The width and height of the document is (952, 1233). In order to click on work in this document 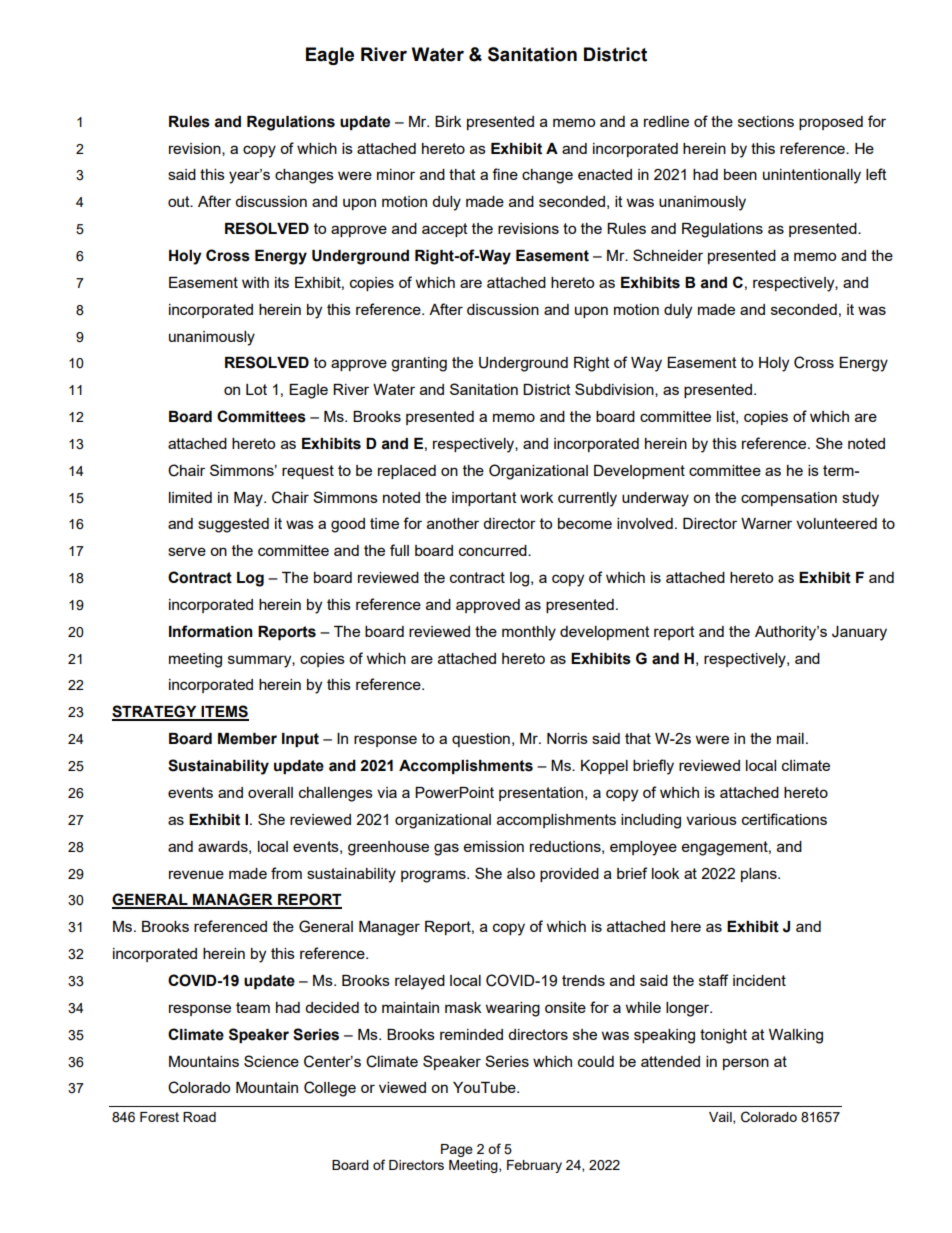, I will do `click(536, 497)`.
